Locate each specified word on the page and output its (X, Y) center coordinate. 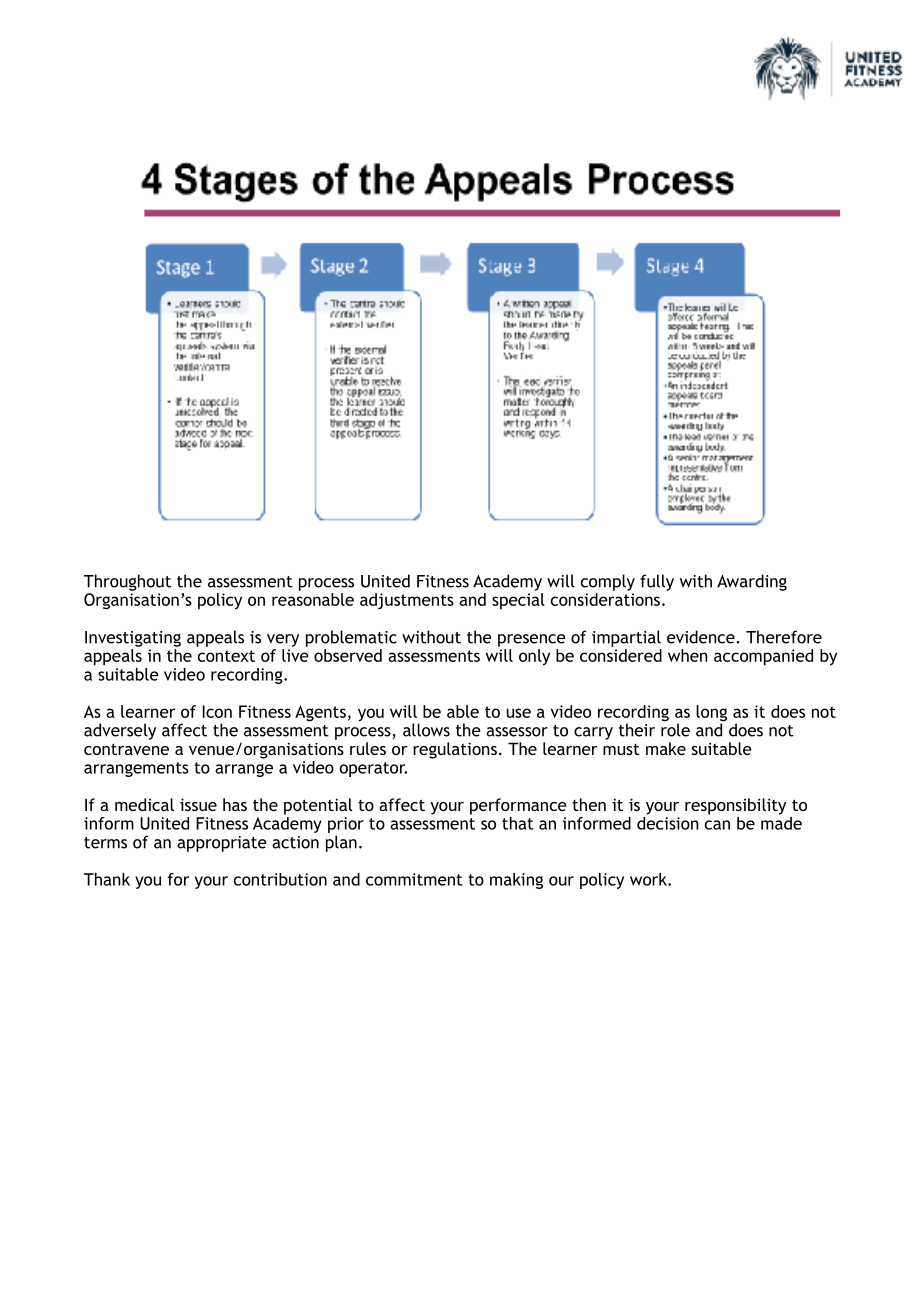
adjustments (407, 601)
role (675, 729)
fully (657, 582)
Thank (107, 879)
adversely (120, 731)
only (534, 657)
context (226, 656)
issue (198, 804)
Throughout (127, 582)
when (688, 655)
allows (426, 730)
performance (518, 806)
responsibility (735, 806)
